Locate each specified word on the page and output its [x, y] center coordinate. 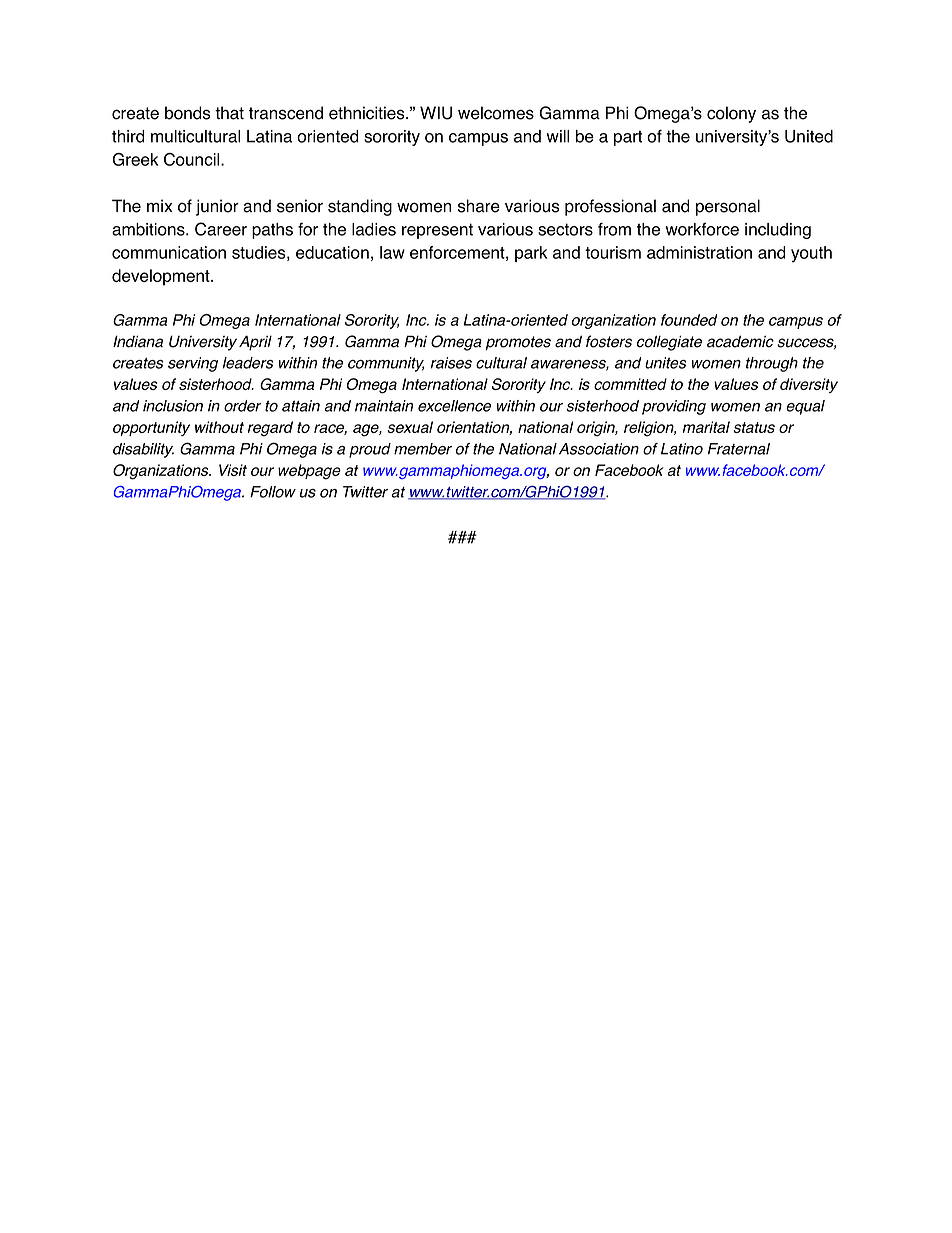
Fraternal [739, 449]
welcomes [496, 113]
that [229, 113]
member [423, 449]
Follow [273, 492]
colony [731, 114]
